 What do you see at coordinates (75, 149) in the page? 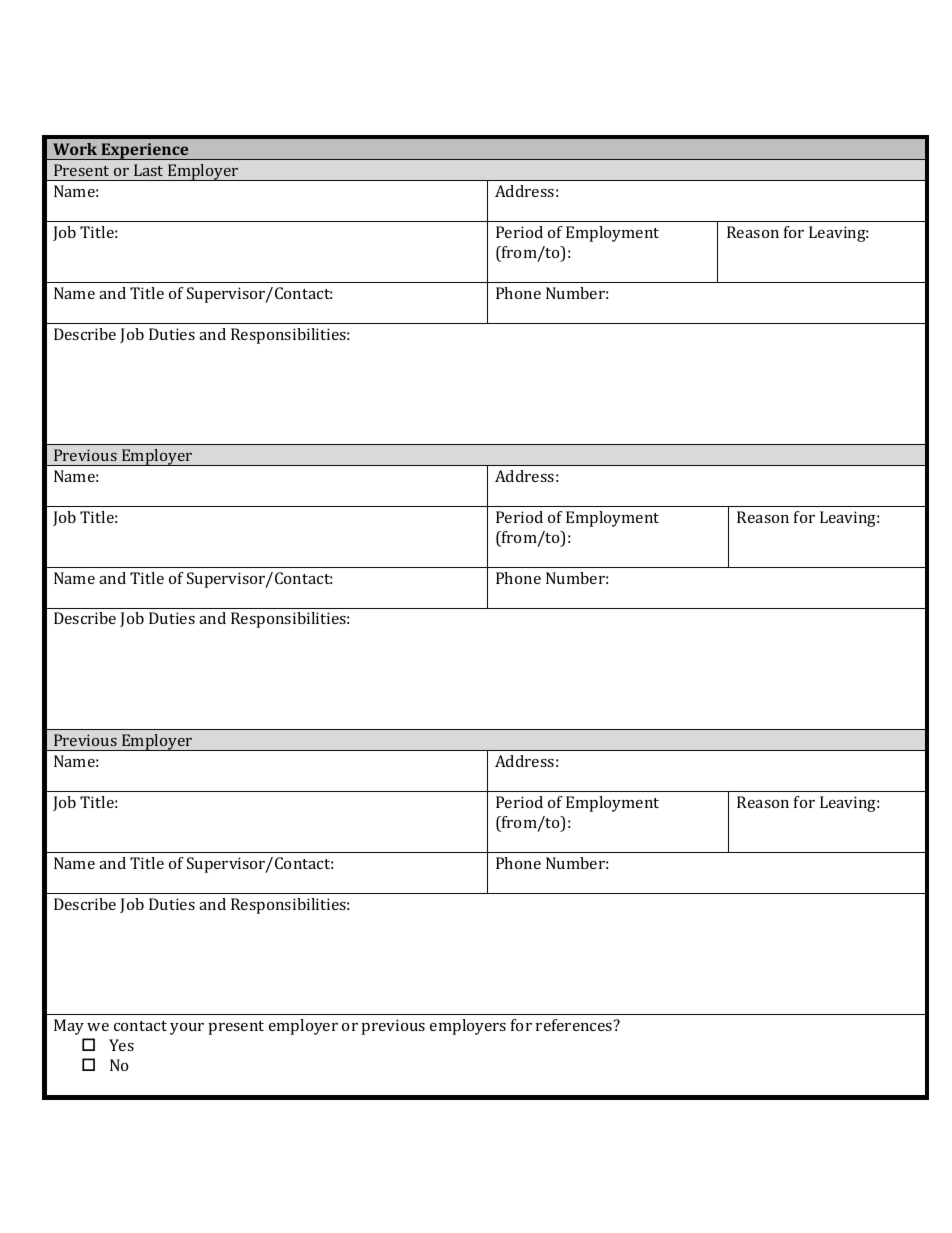
I see `Work` at bounding box center [75, 149].
